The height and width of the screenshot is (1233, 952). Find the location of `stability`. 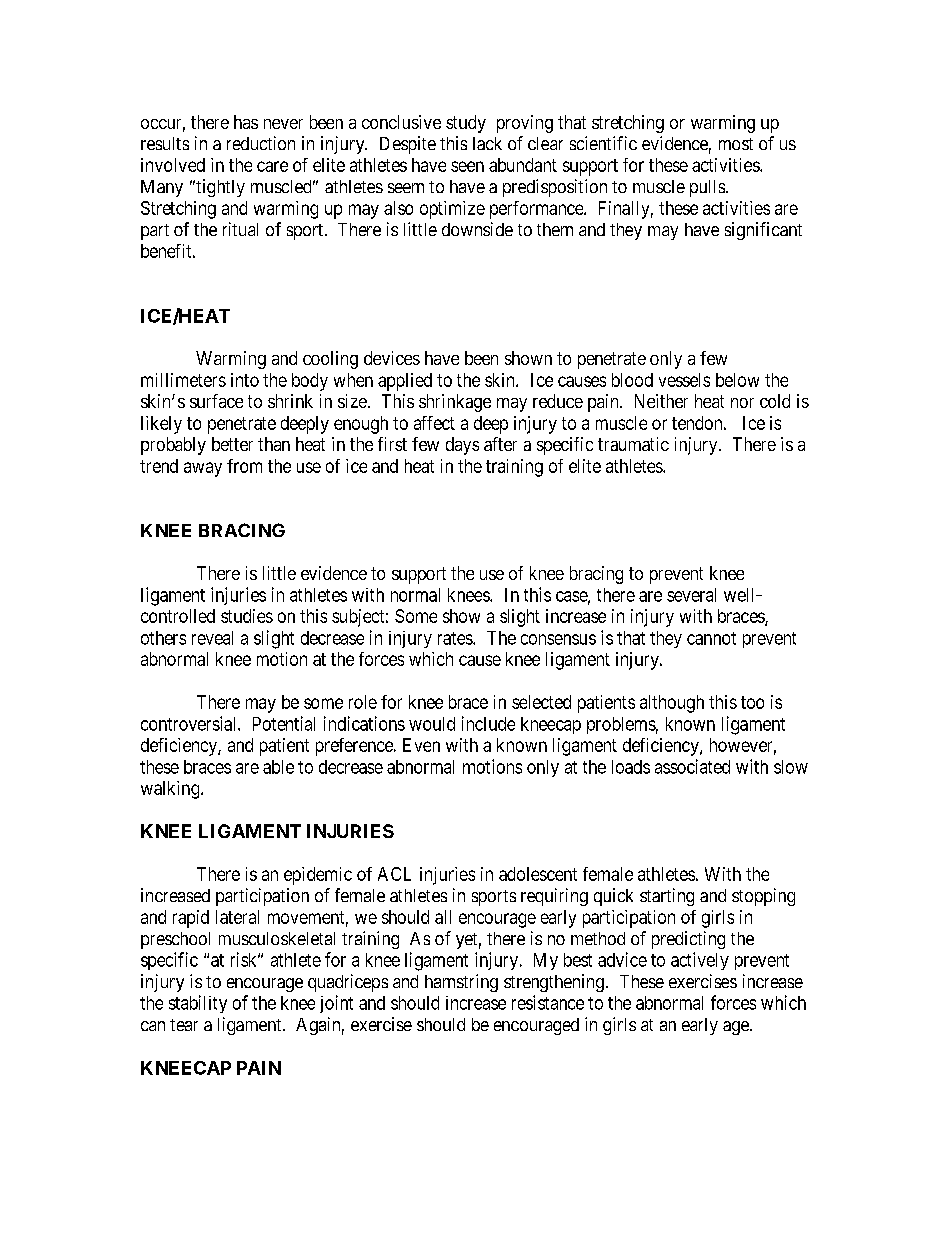

stability is located at coordinates (198, 1004).
